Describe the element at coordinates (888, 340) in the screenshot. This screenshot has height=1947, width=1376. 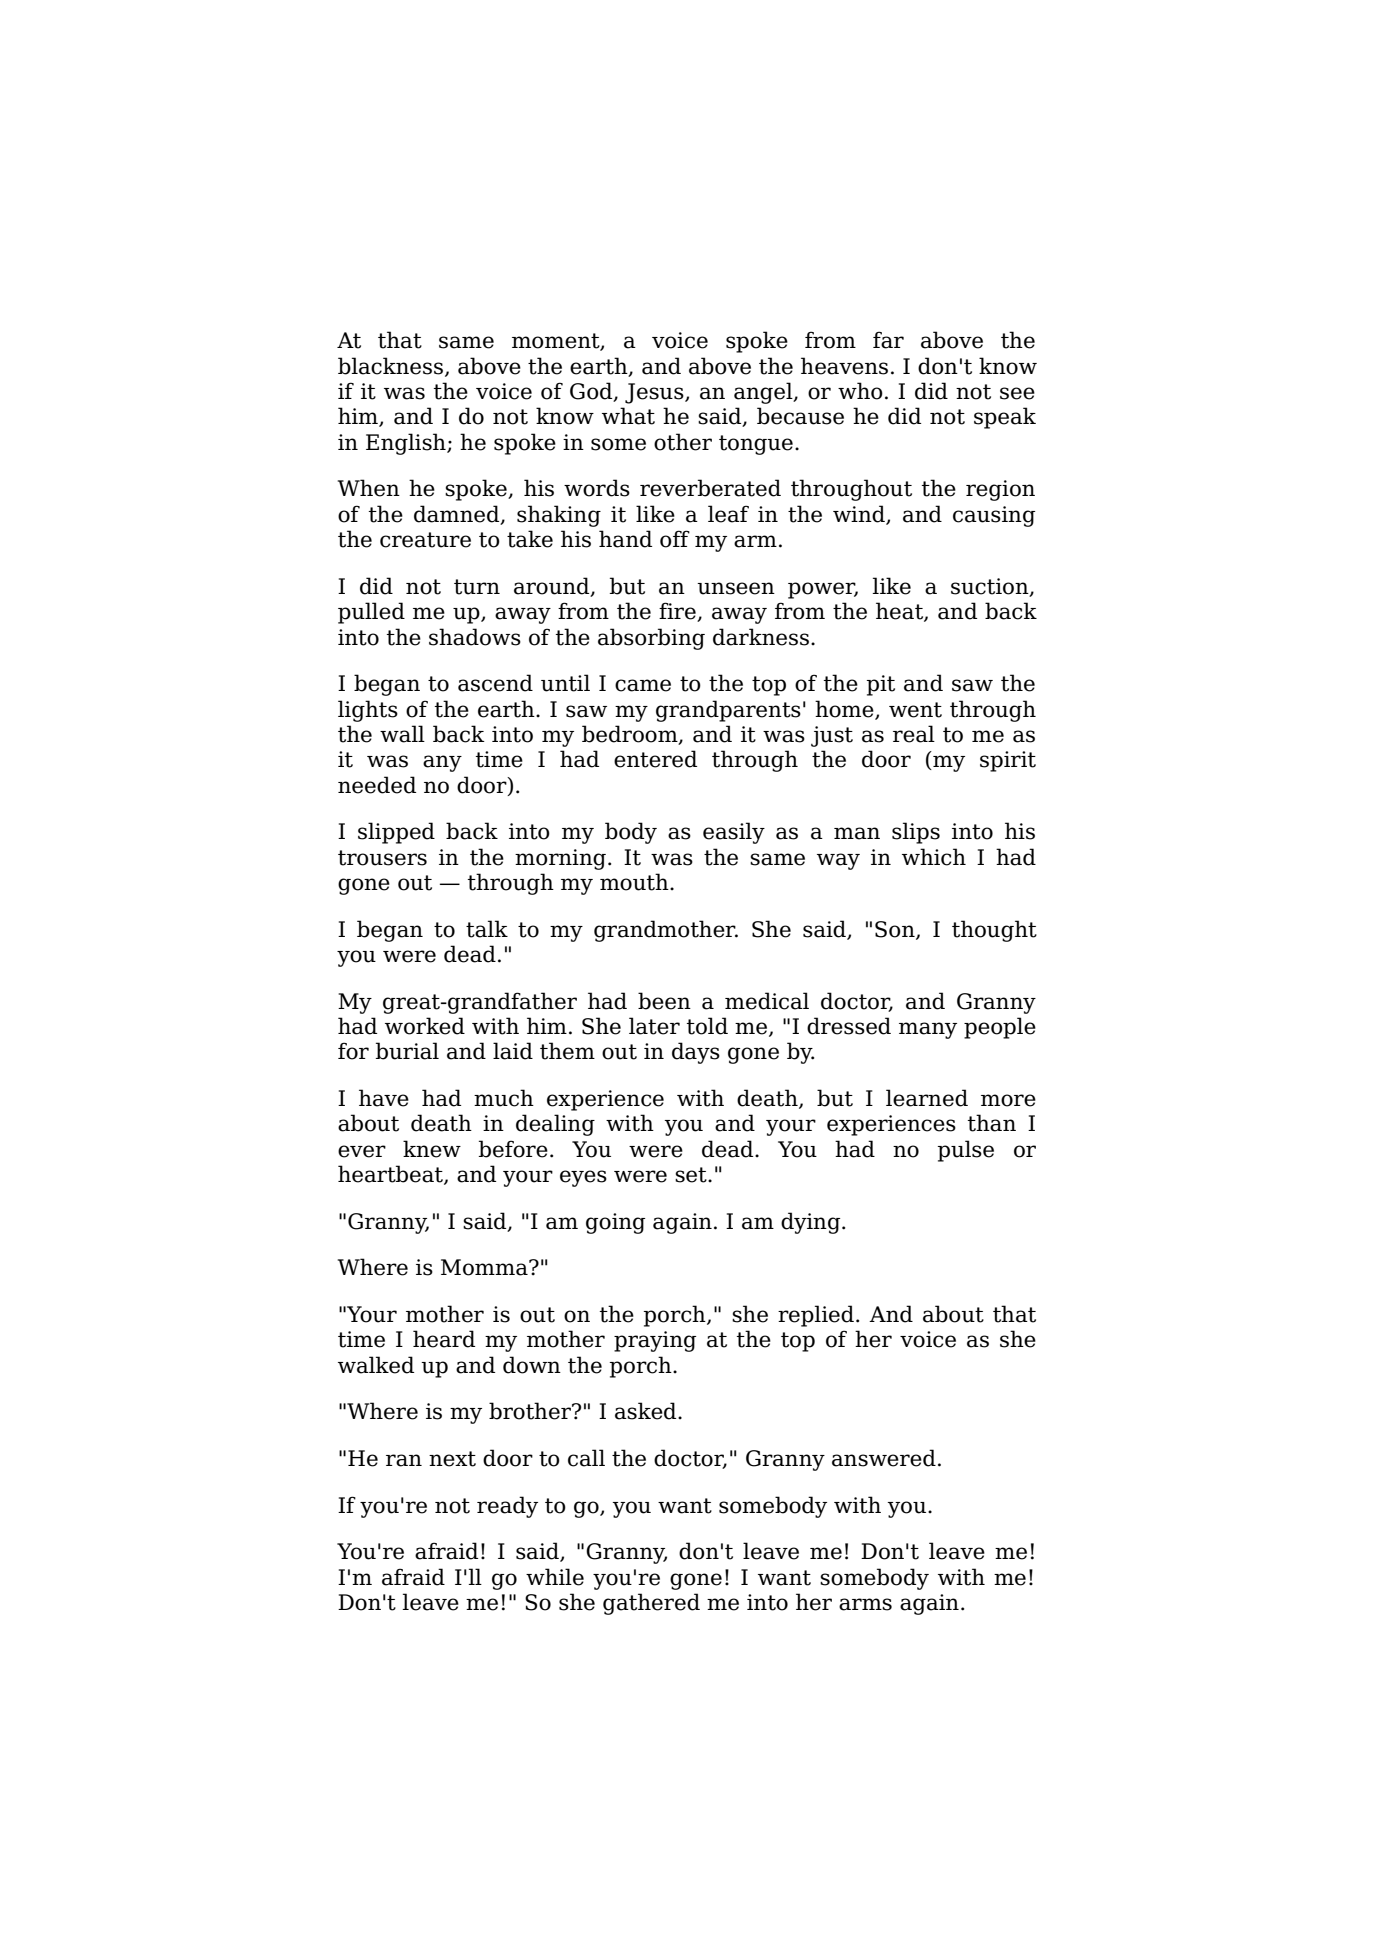
I see `far` at that location.
